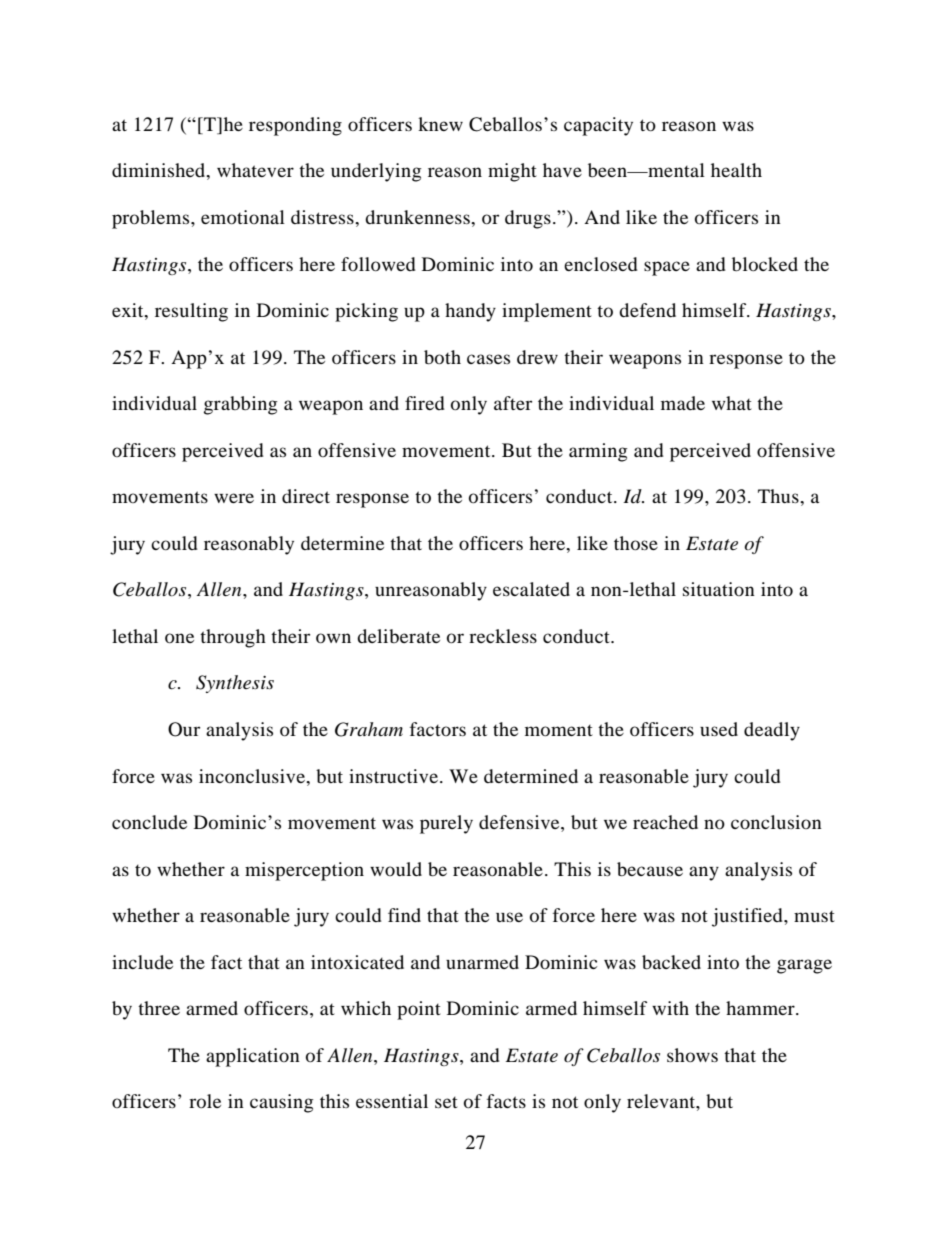 This screenshot has height=1233, width=952. What do you see at coordinates (446, 1102) in the screenshot?
I see `set` at bounding box center [446, 1102].
